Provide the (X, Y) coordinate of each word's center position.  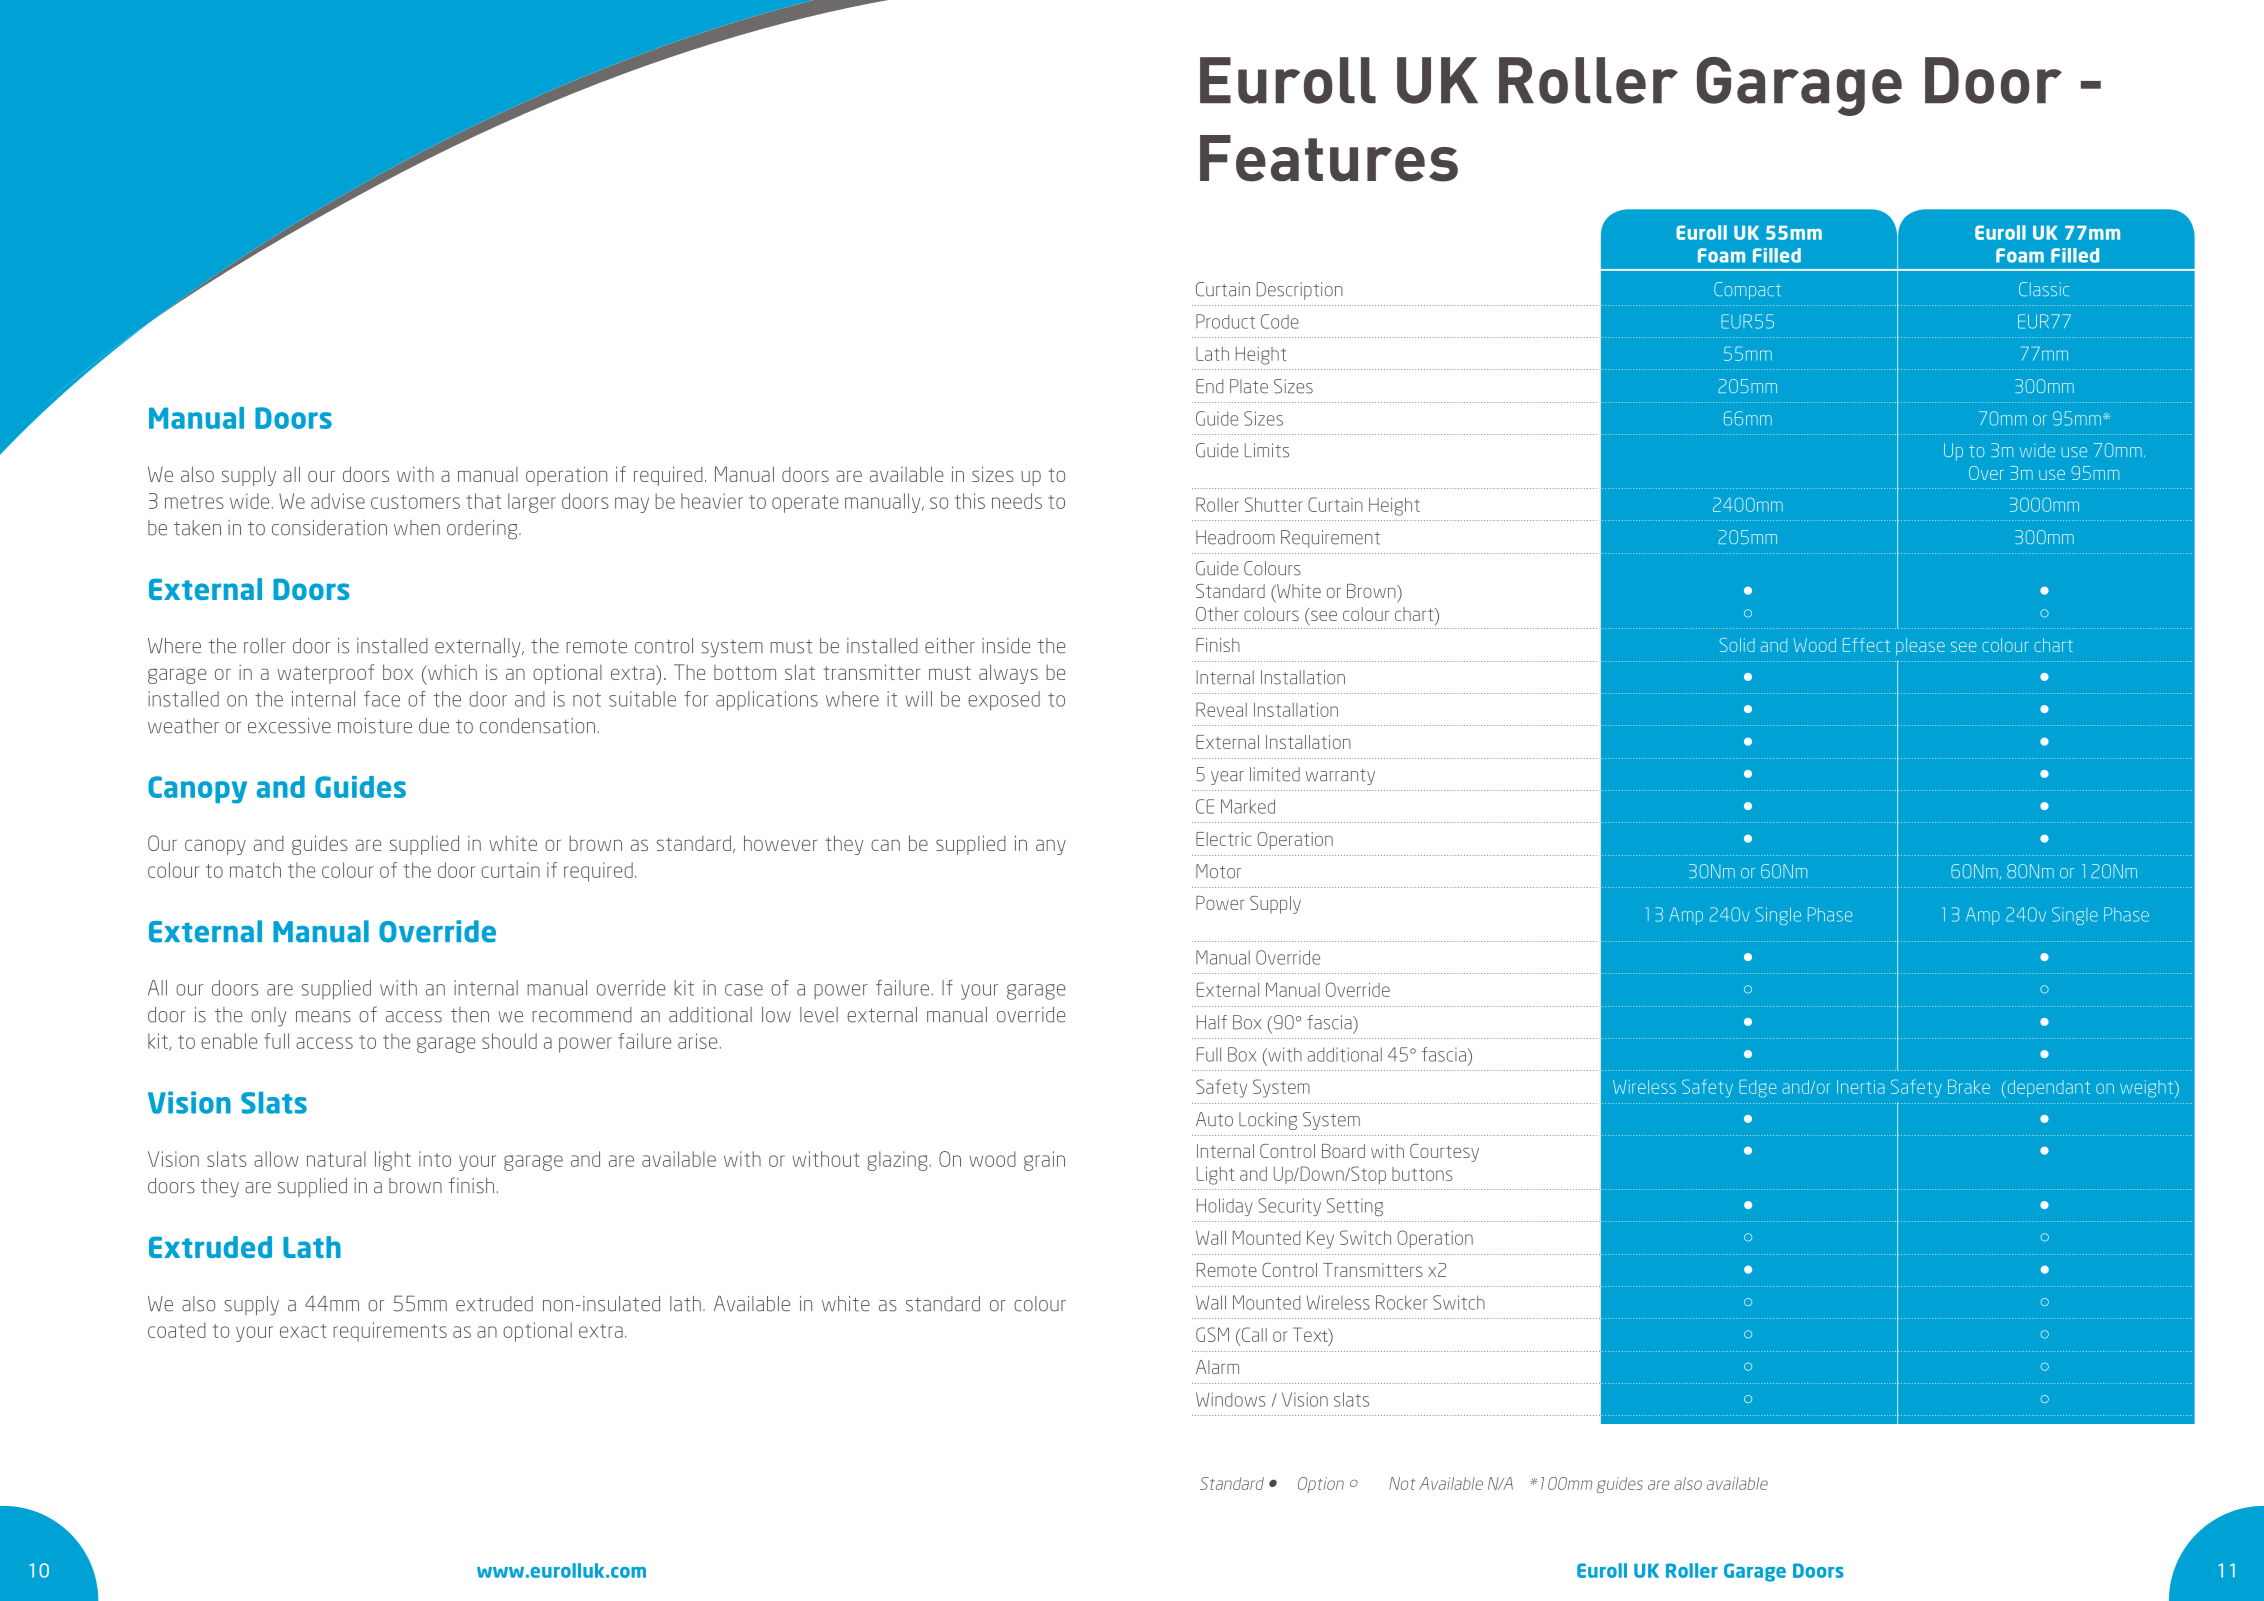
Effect (1866, 645)
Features (1329, 158)
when (417, 528)
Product (1225, 321)
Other (1217, 614)
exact (303, 1331)
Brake (1969, 1086)
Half (1212, 1022)
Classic (2044, 289)
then (470, 1015)
